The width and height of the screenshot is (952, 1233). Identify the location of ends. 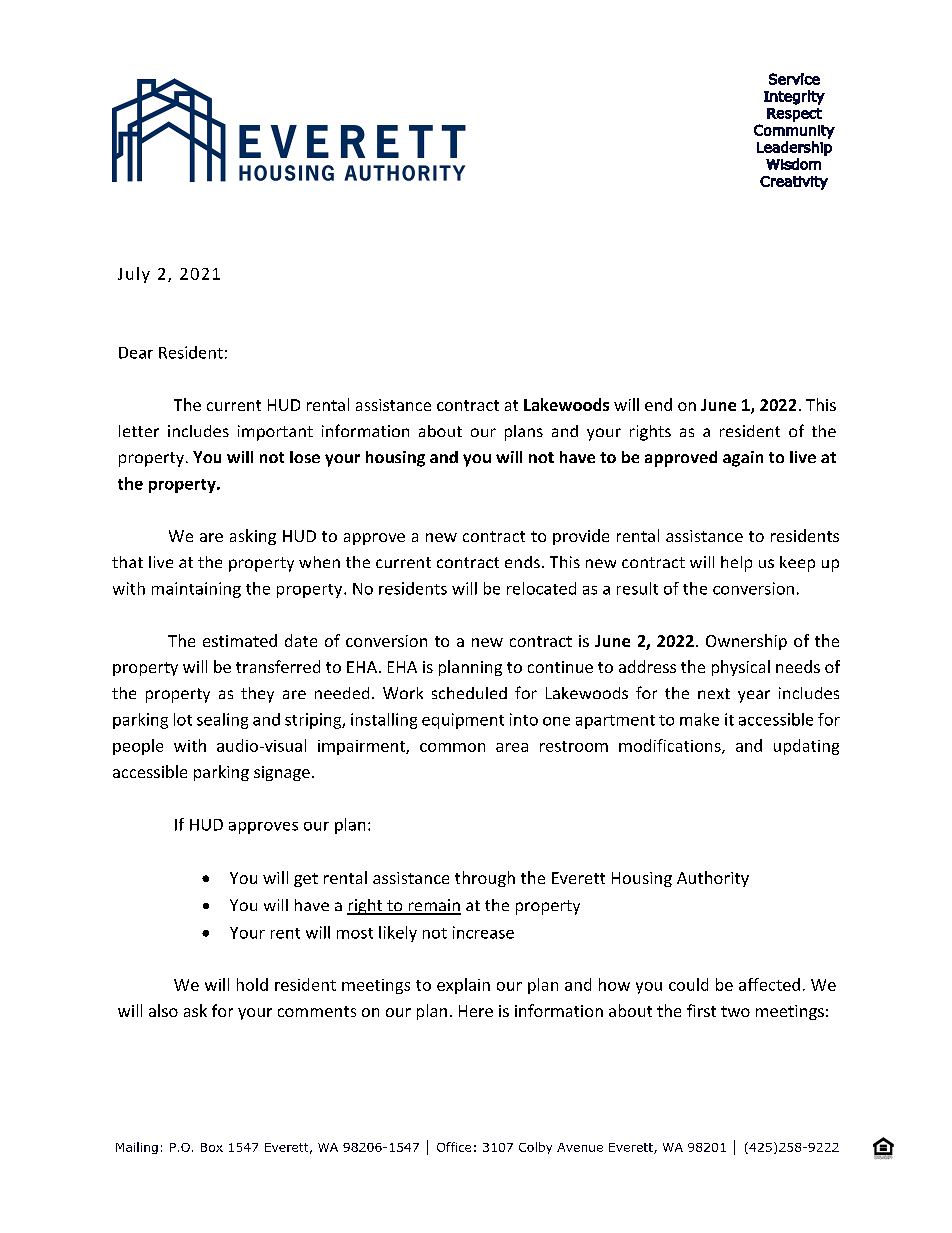
(522, 562).
